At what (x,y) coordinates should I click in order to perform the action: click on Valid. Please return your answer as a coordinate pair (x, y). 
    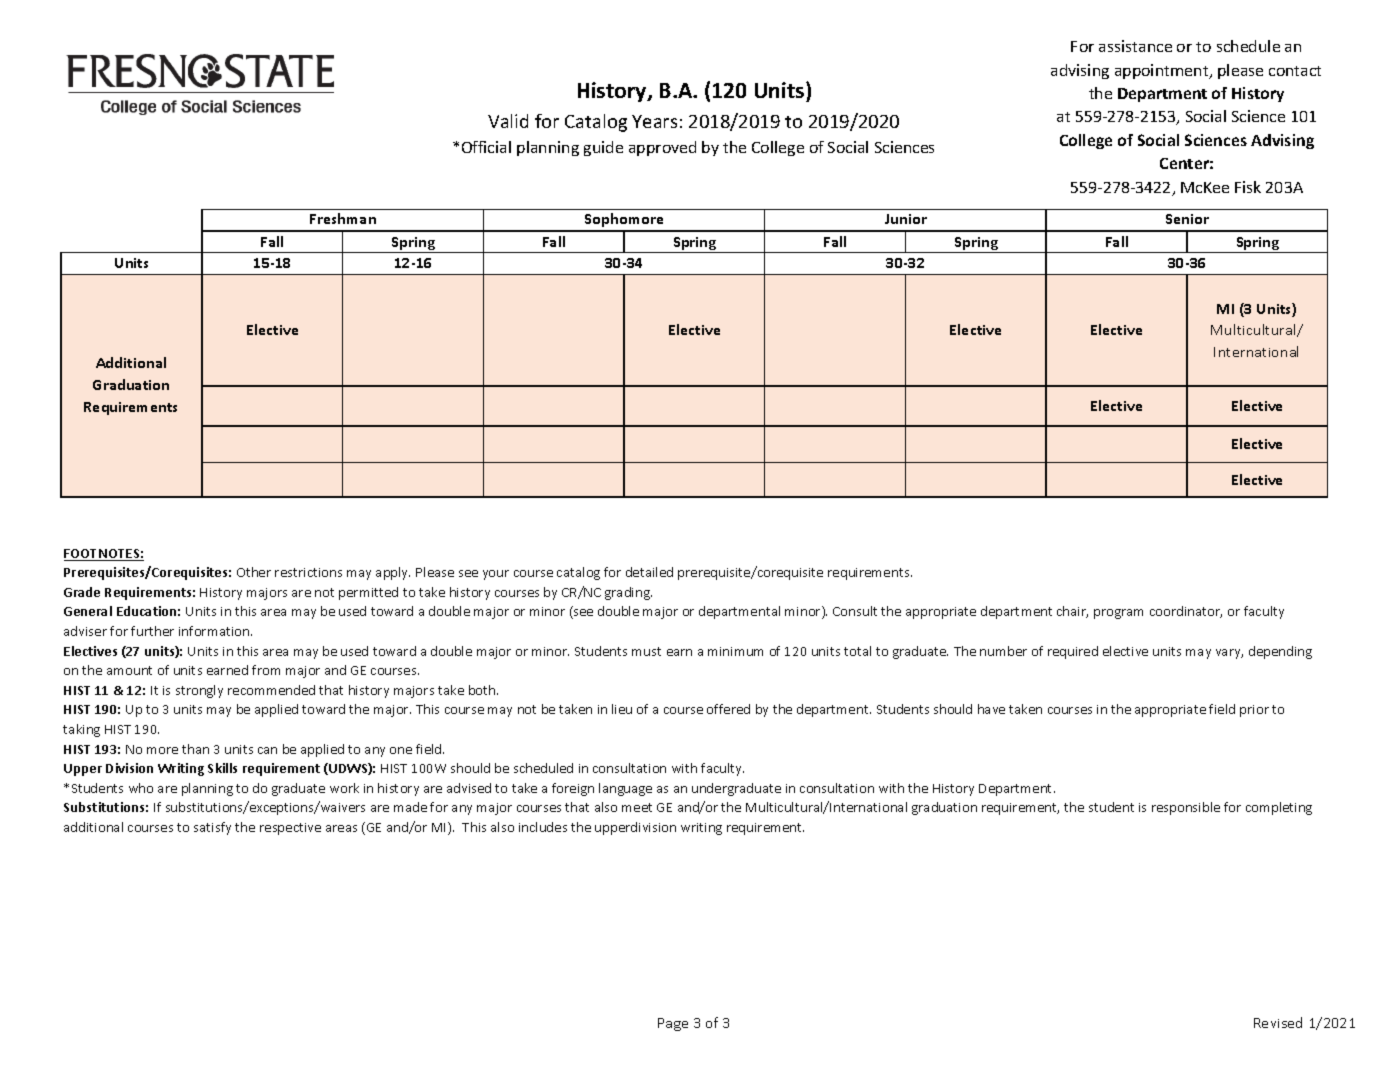
    Looking at the image, I should click on (508, 121).
